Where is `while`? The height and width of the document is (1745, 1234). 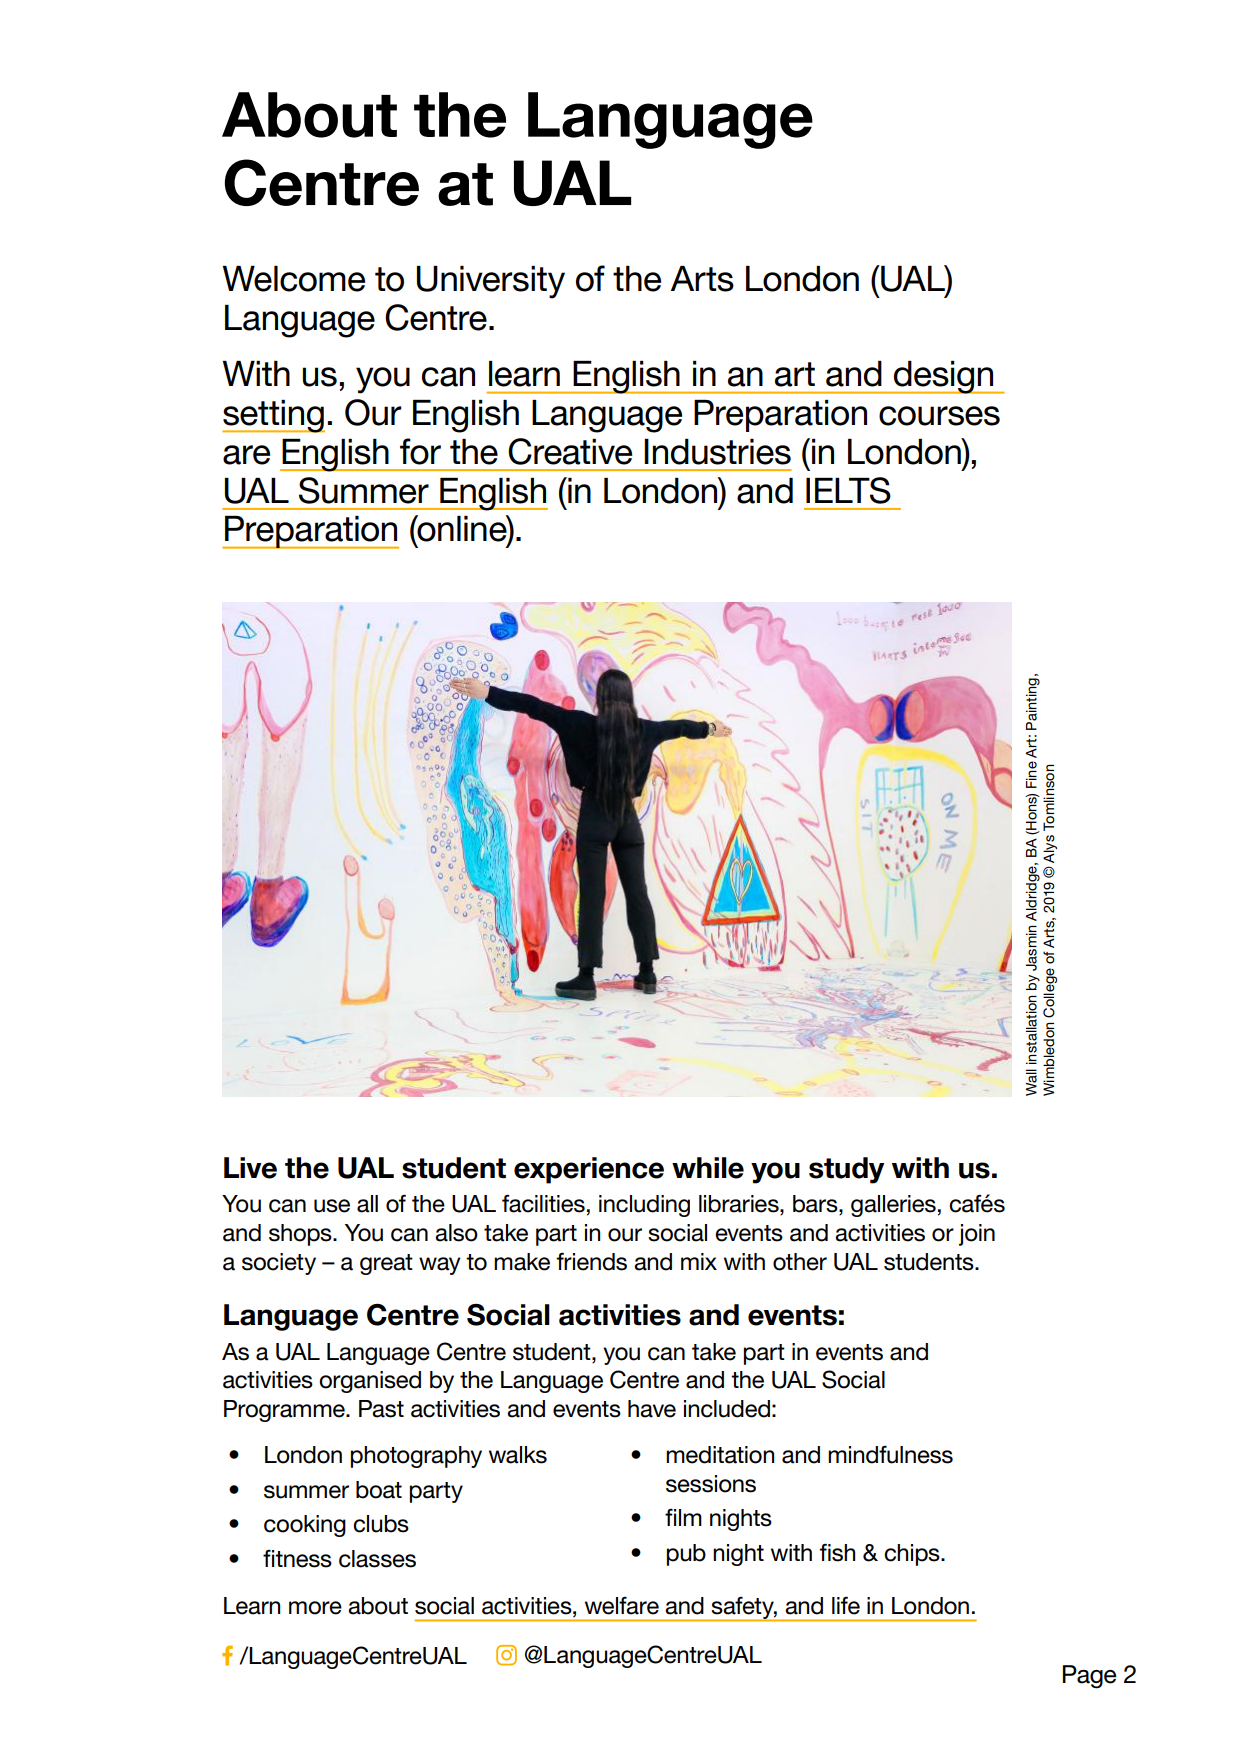
while is located at coordinates (708, 1168).
